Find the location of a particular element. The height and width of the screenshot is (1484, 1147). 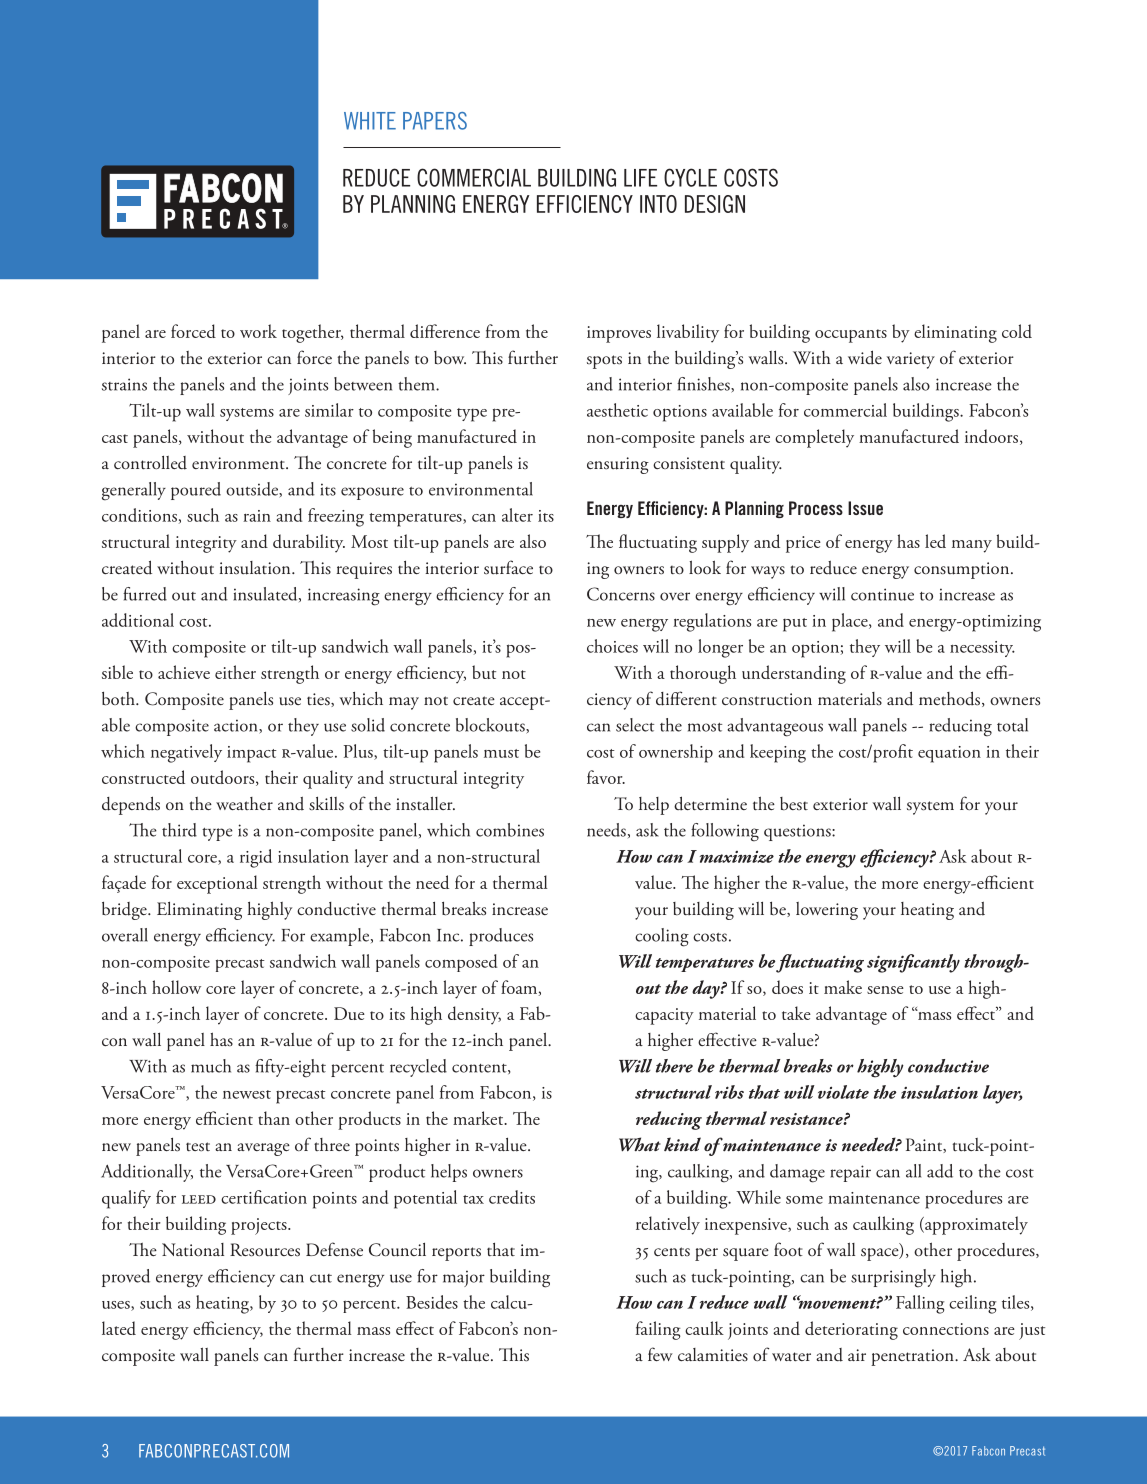

WHITE is located at coordinates (370, 121).
